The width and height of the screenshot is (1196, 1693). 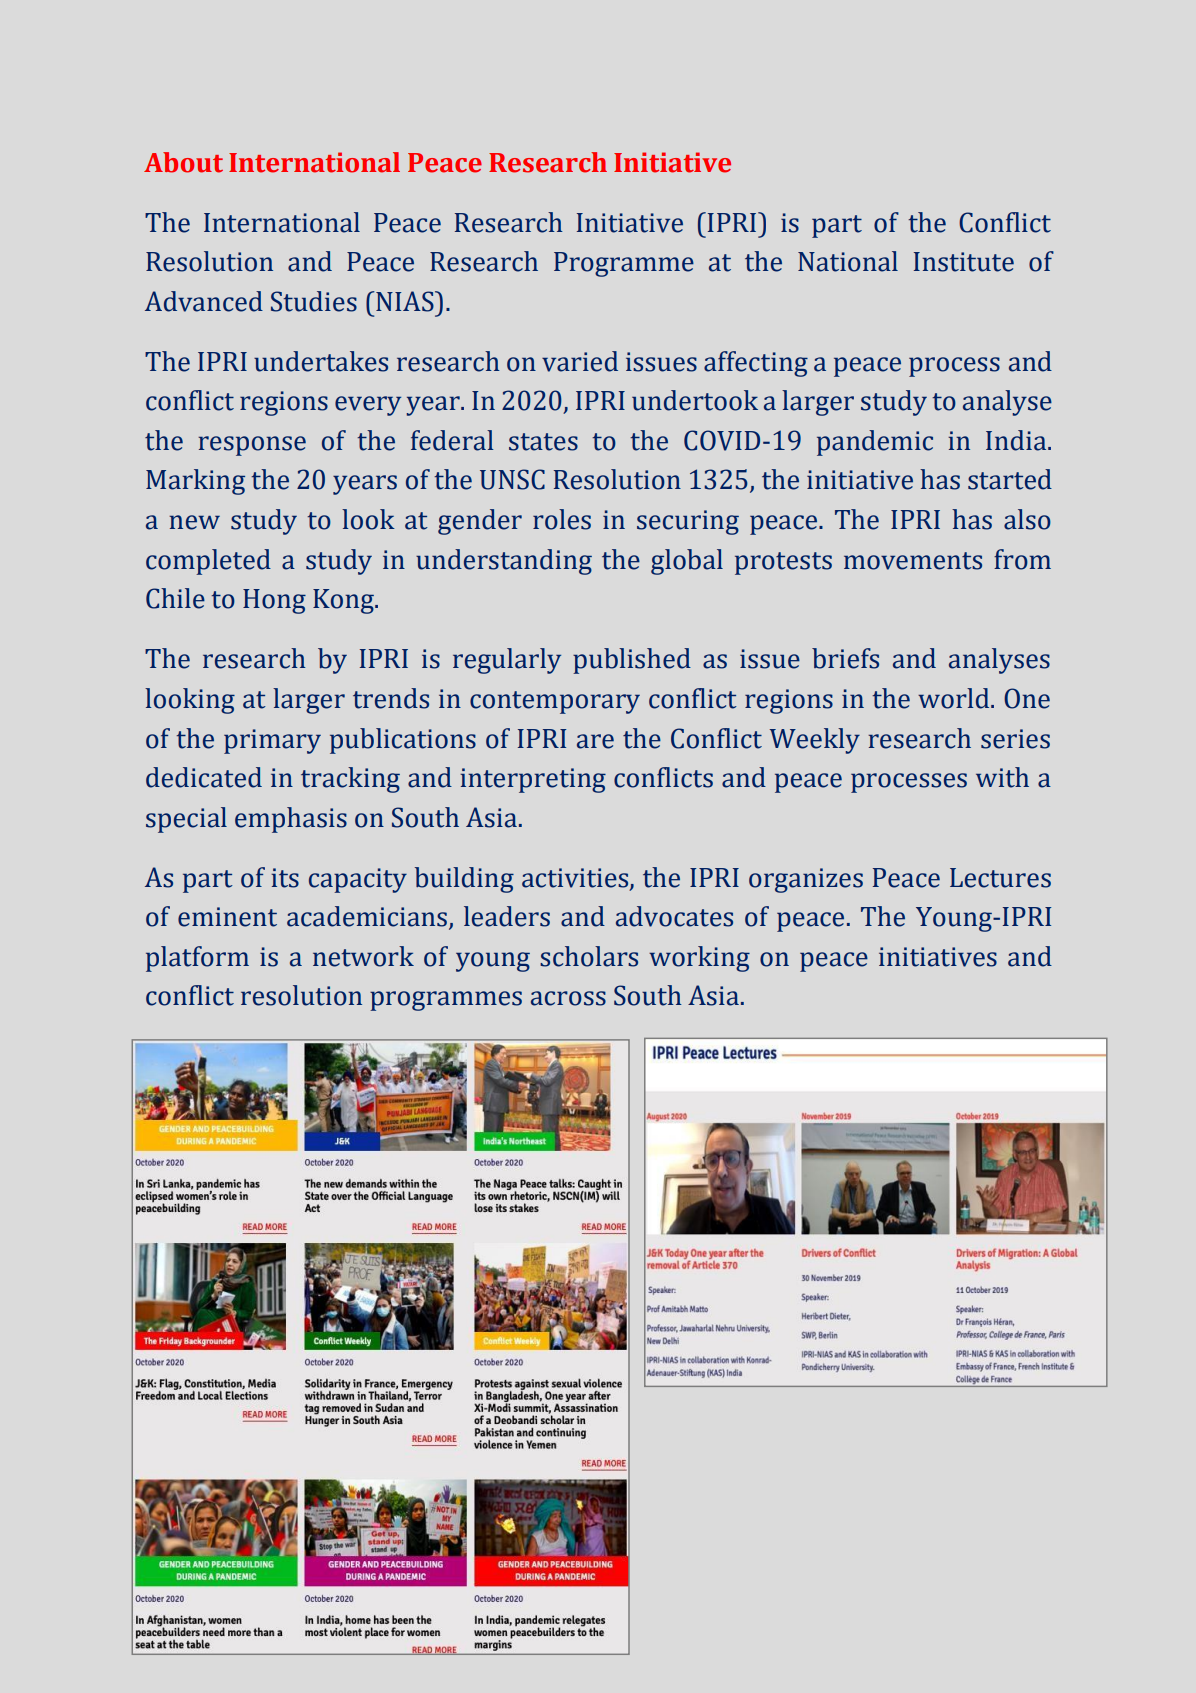 What do you see at coordinates (580, 361) in the screenshot?
I see `varied` at bounding box center [580, 361].
